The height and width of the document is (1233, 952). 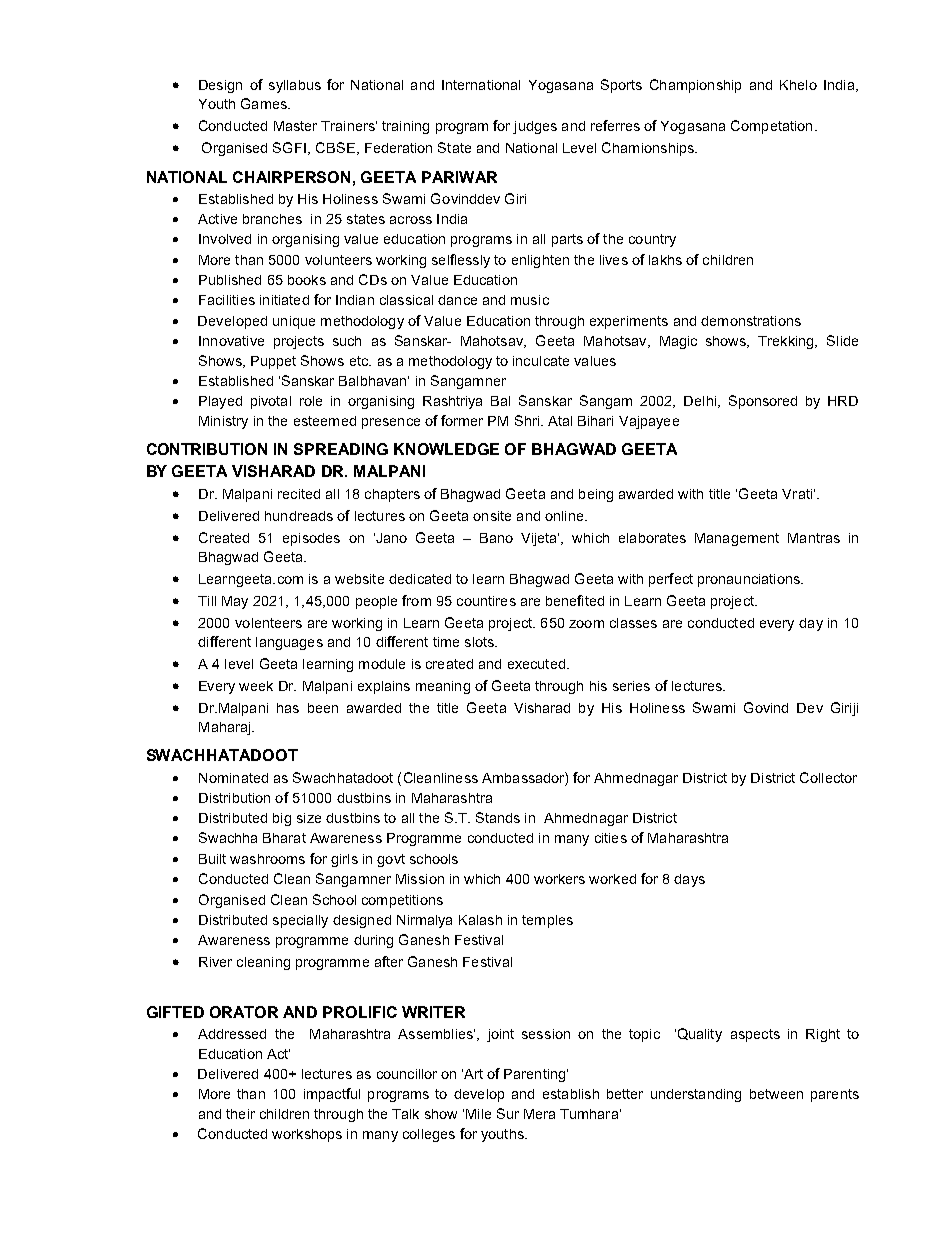 What do you see at coordinates (267, 859) in the document?
I see `washrooms` at bounding box center [267, 859].
